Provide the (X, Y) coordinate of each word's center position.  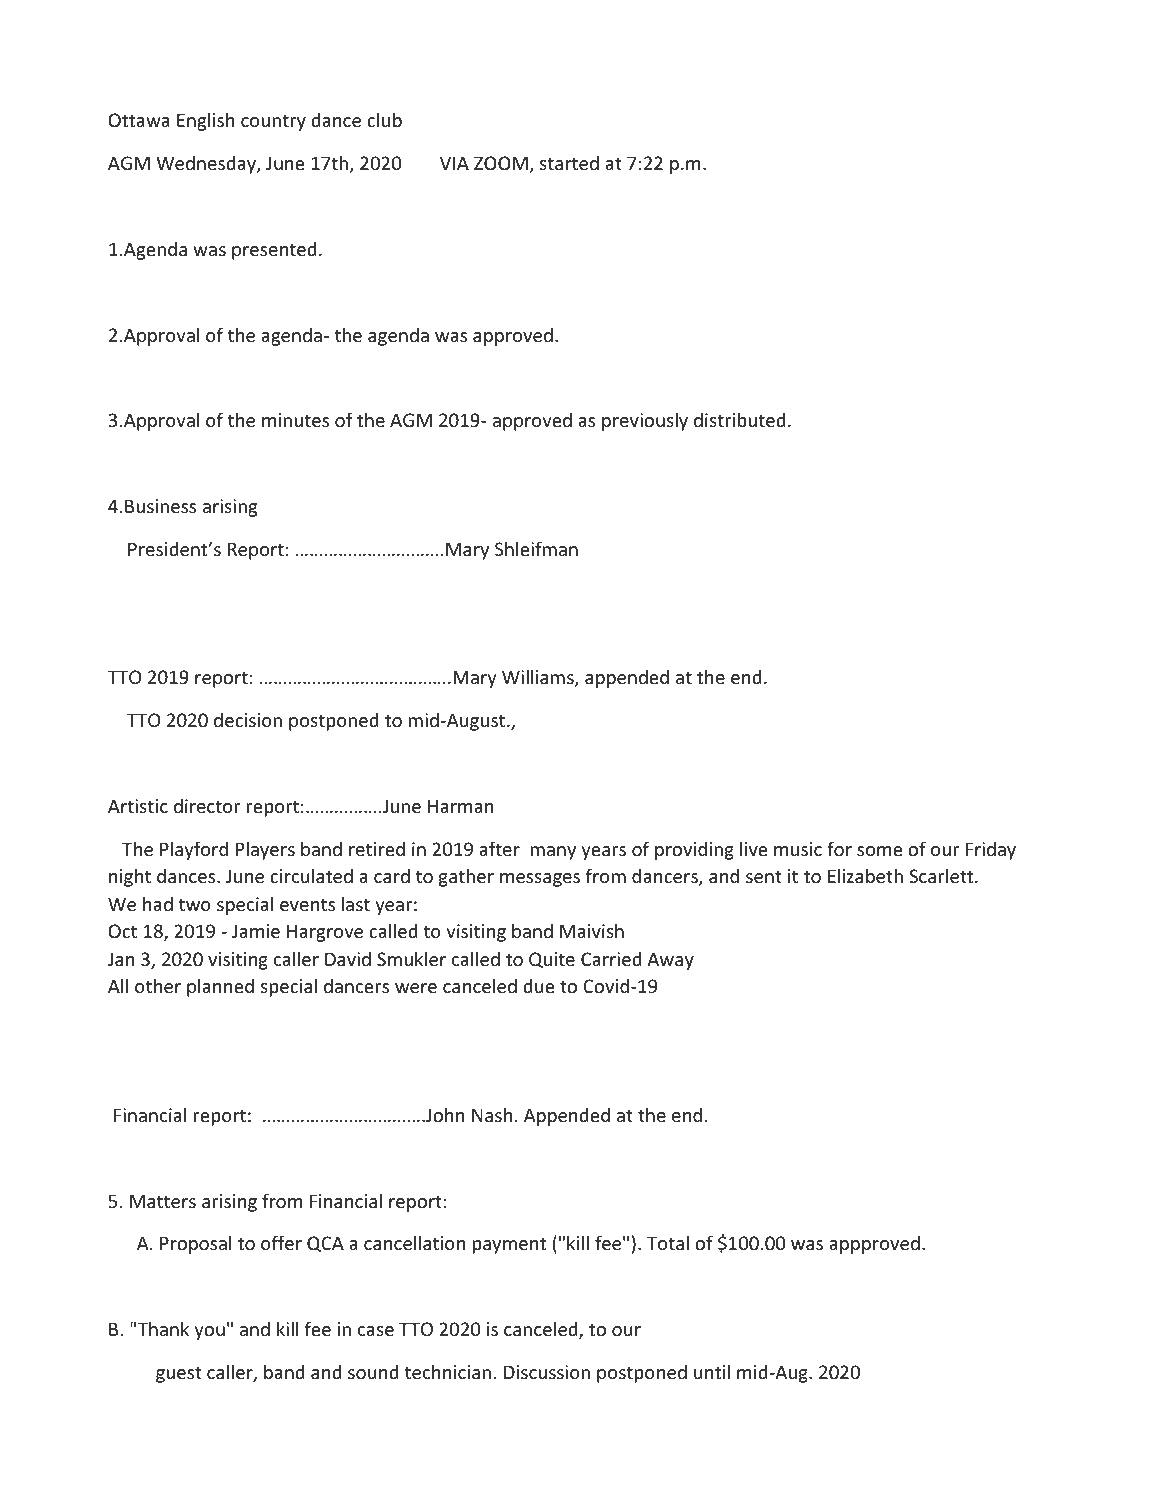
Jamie (256, 931)
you (209, 1333)
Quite (552, 960)
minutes (295, 420)
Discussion (547, 1372)
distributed (740, 419)
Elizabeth (865, 875)
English (205, 121)
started (569, 162)
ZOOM (501, 163)
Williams (539, 678)
